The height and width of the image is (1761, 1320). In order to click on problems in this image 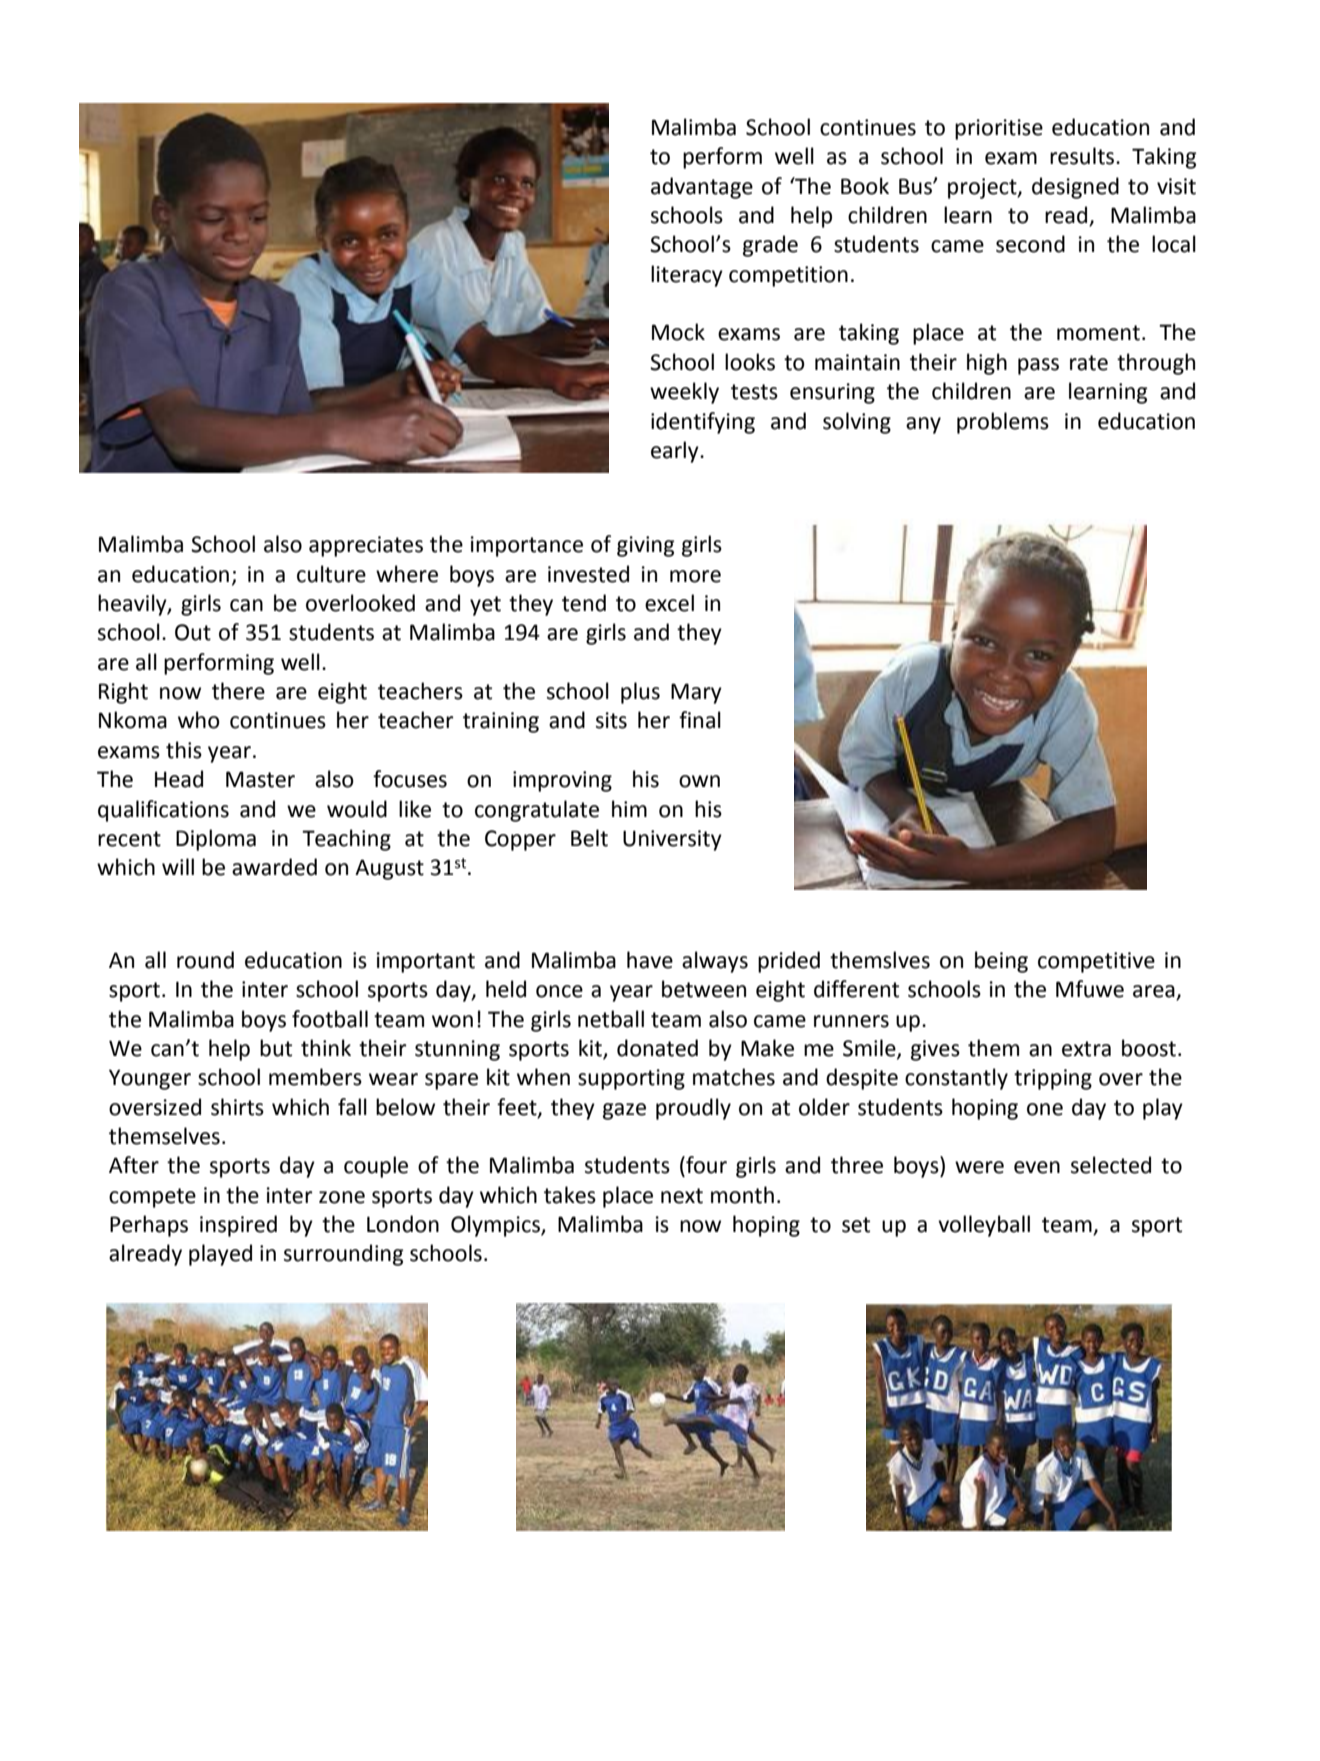, I will do `click(1003, 423)`.
